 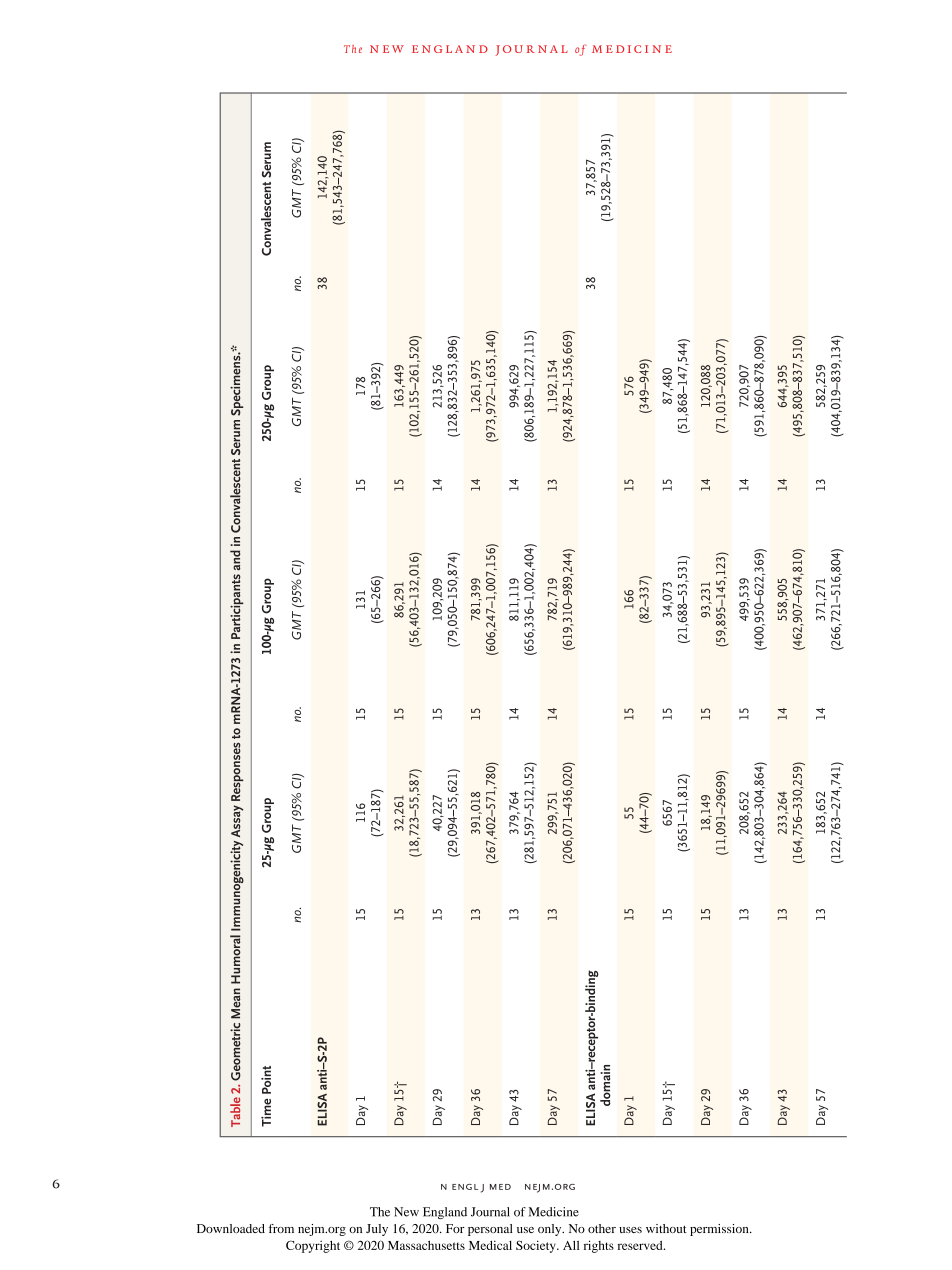 I want to click on All, so click(x=571, y=1245).
